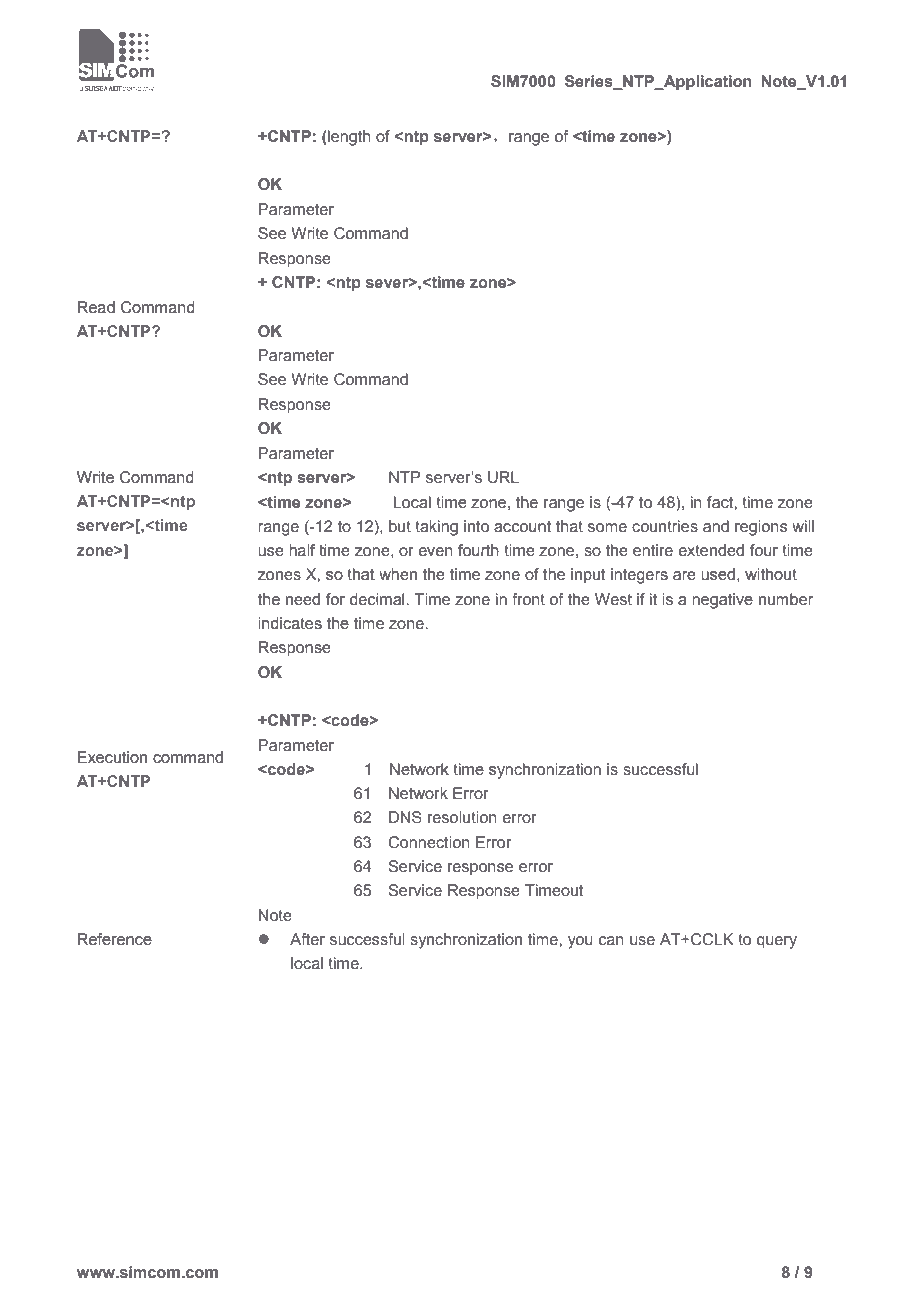  What do you see at coordinates (96, 307) in the screenshot?
I see `Read` at bounding box center [96, 307].
